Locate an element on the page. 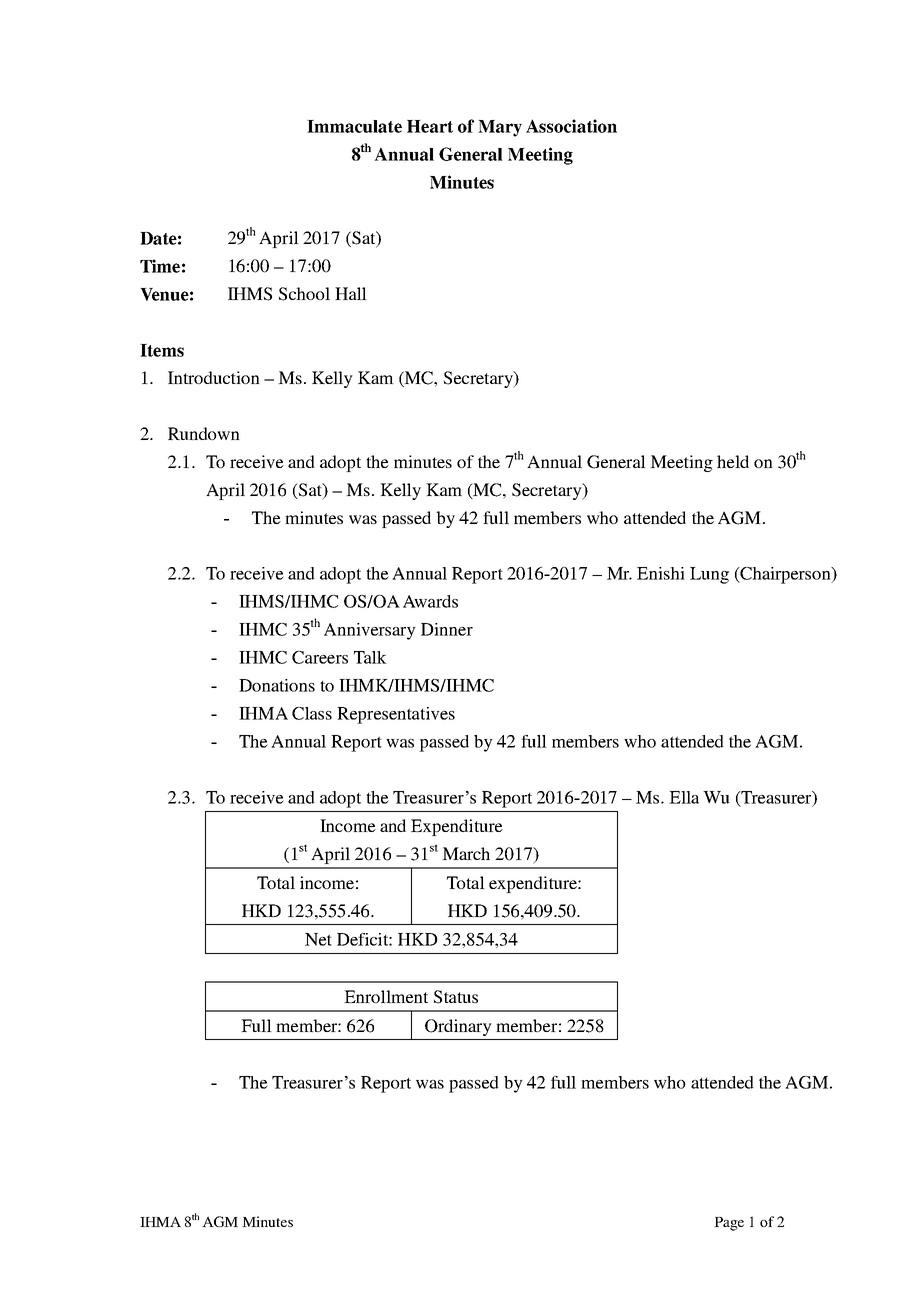 The image size is (924, 1308). Immaculate is located at coordinates (354, 126).
